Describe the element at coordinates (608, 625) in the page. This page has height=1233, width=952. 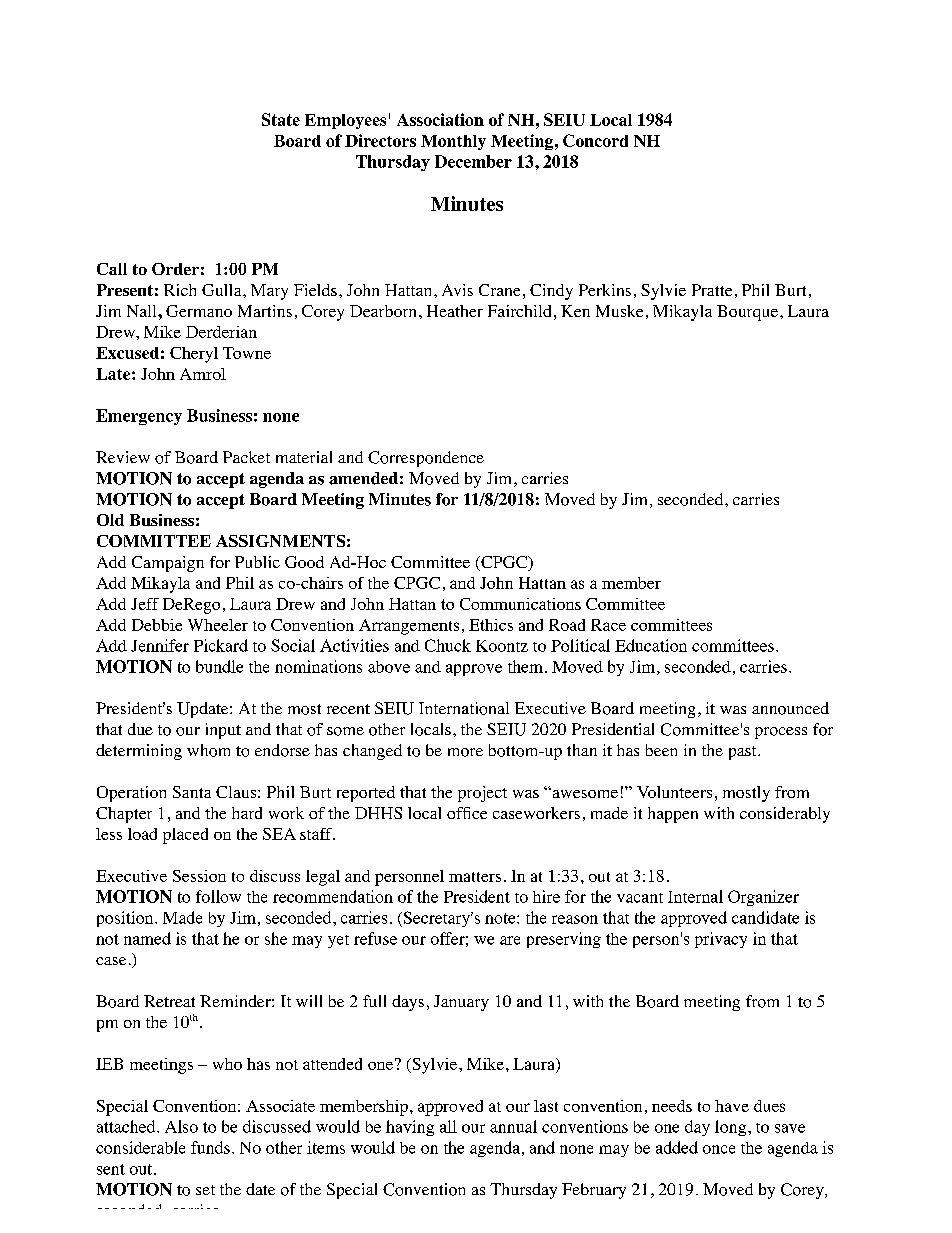
I see `Race` at that location.
